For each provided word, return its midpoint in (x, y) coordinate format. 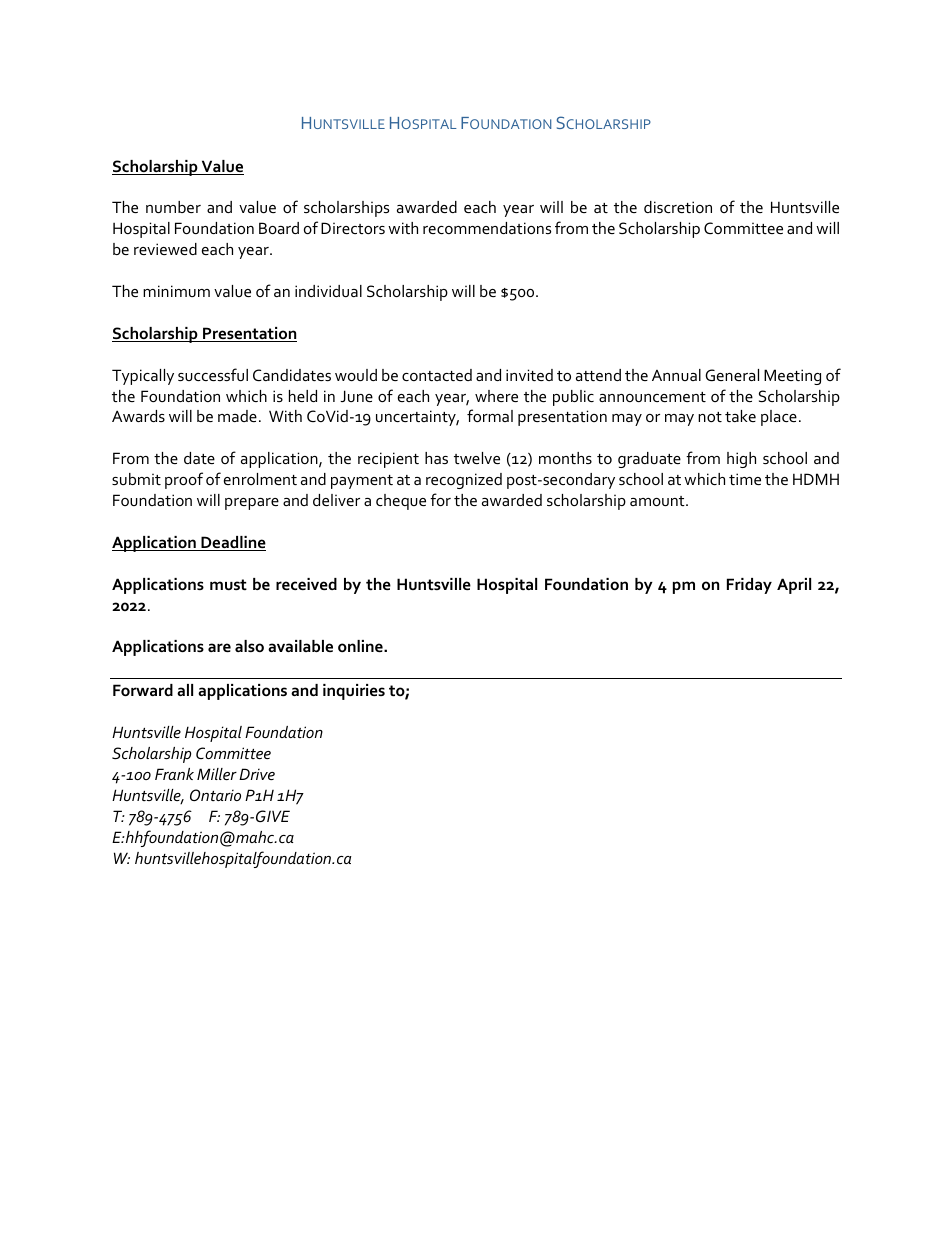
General (732, 375)
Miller (217, 774)
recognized (464, 481)
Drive (257, 774)
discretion (678, 207)
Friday (749, 586)
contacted (437, 375)
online (361, 646)
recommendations (487, 228)
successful (213, 374)
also (249, 646)
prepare (252, 504)
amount (658, 501)
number (173, 207)
